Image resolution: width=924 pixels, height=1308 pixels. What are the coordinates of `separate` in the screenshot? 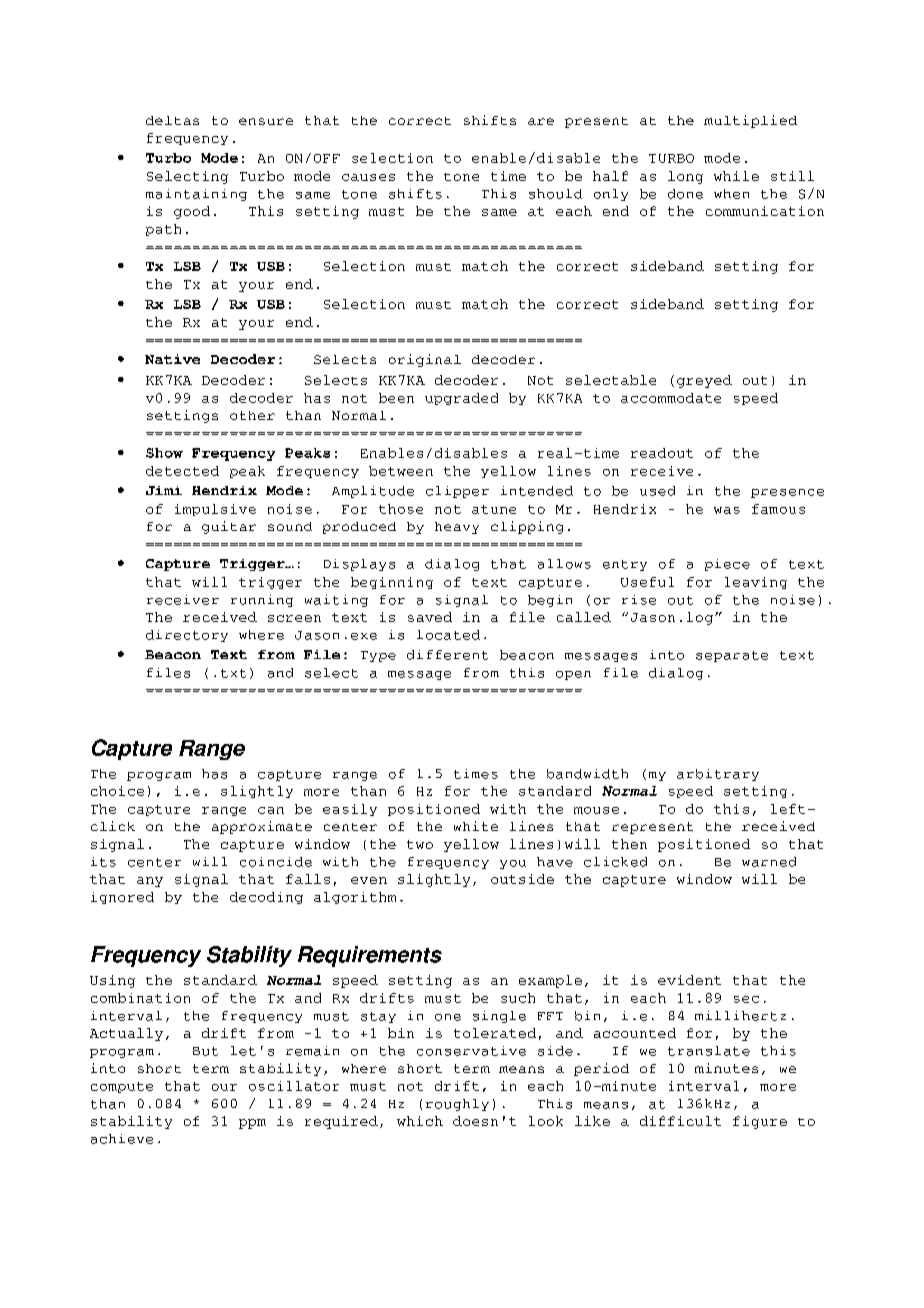 It's located at (732, 656).
